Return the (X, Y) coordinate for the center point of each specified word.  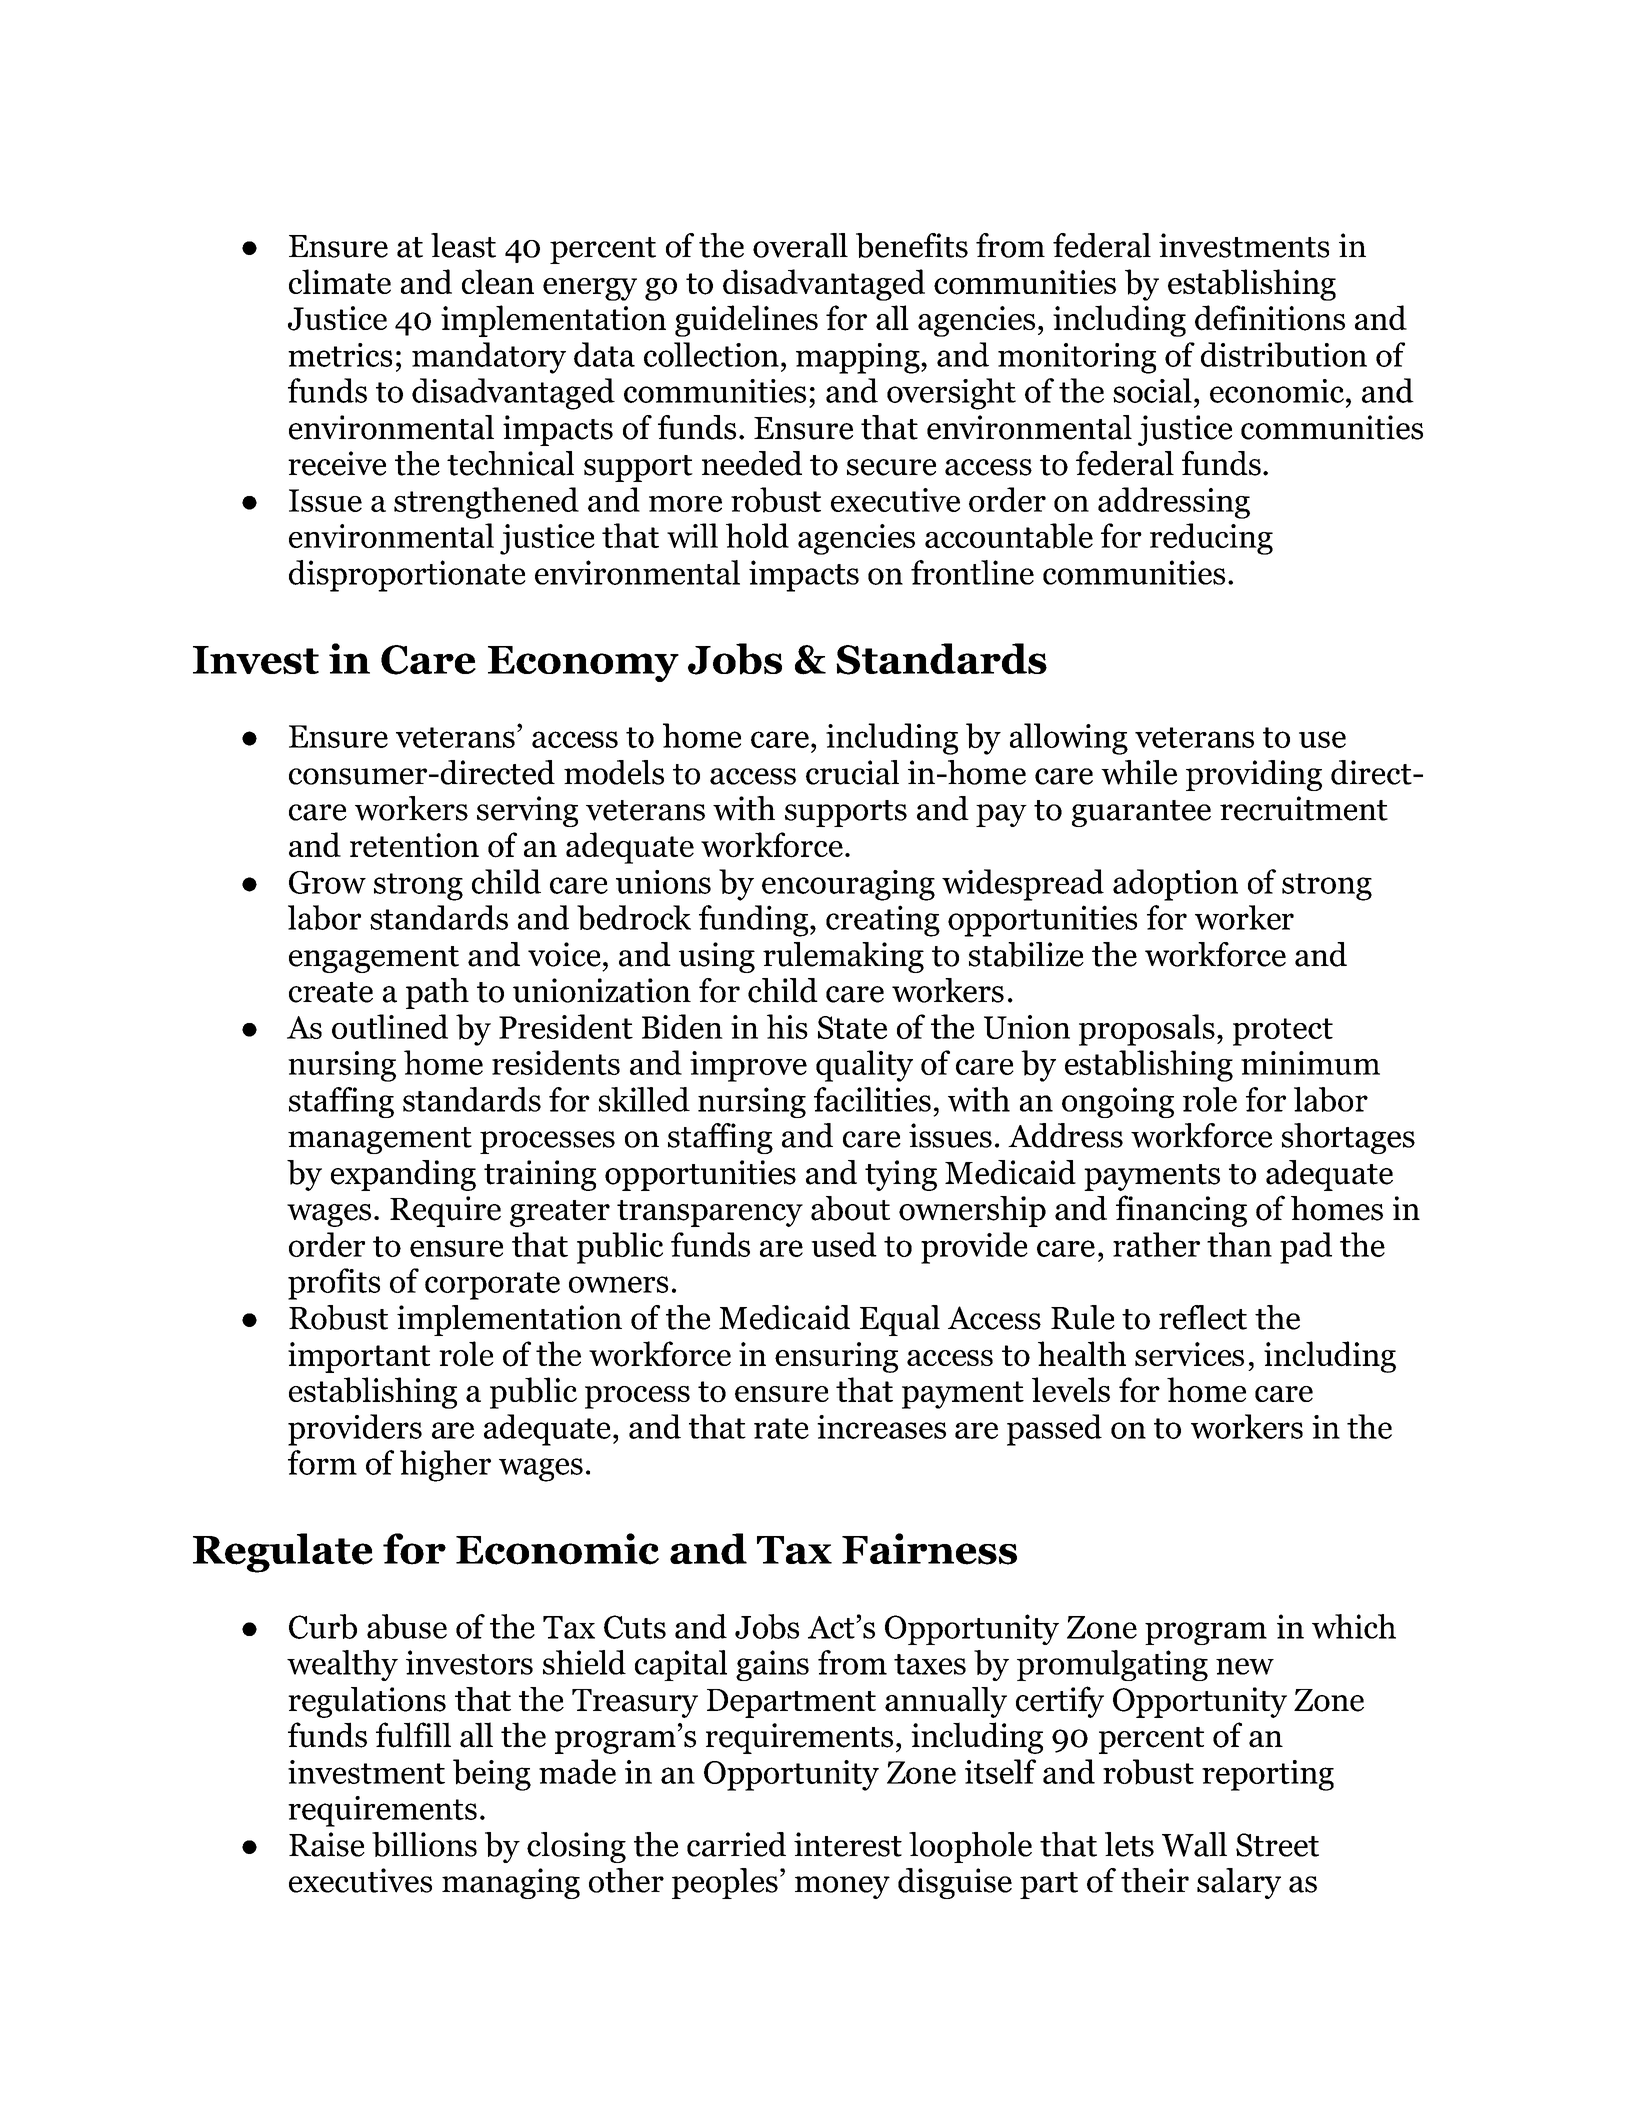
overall (800, 245)
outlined (390, 1026)
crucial (852, 772)
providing (1254, 775)
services (1189, 1354)
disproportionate (407, 576)
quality (864, 1066)
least (463, 245)
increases (881, 1427)
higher (445, 1466)
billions (424, 1844)
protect (1283, 1032)
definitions (1270, 318)
